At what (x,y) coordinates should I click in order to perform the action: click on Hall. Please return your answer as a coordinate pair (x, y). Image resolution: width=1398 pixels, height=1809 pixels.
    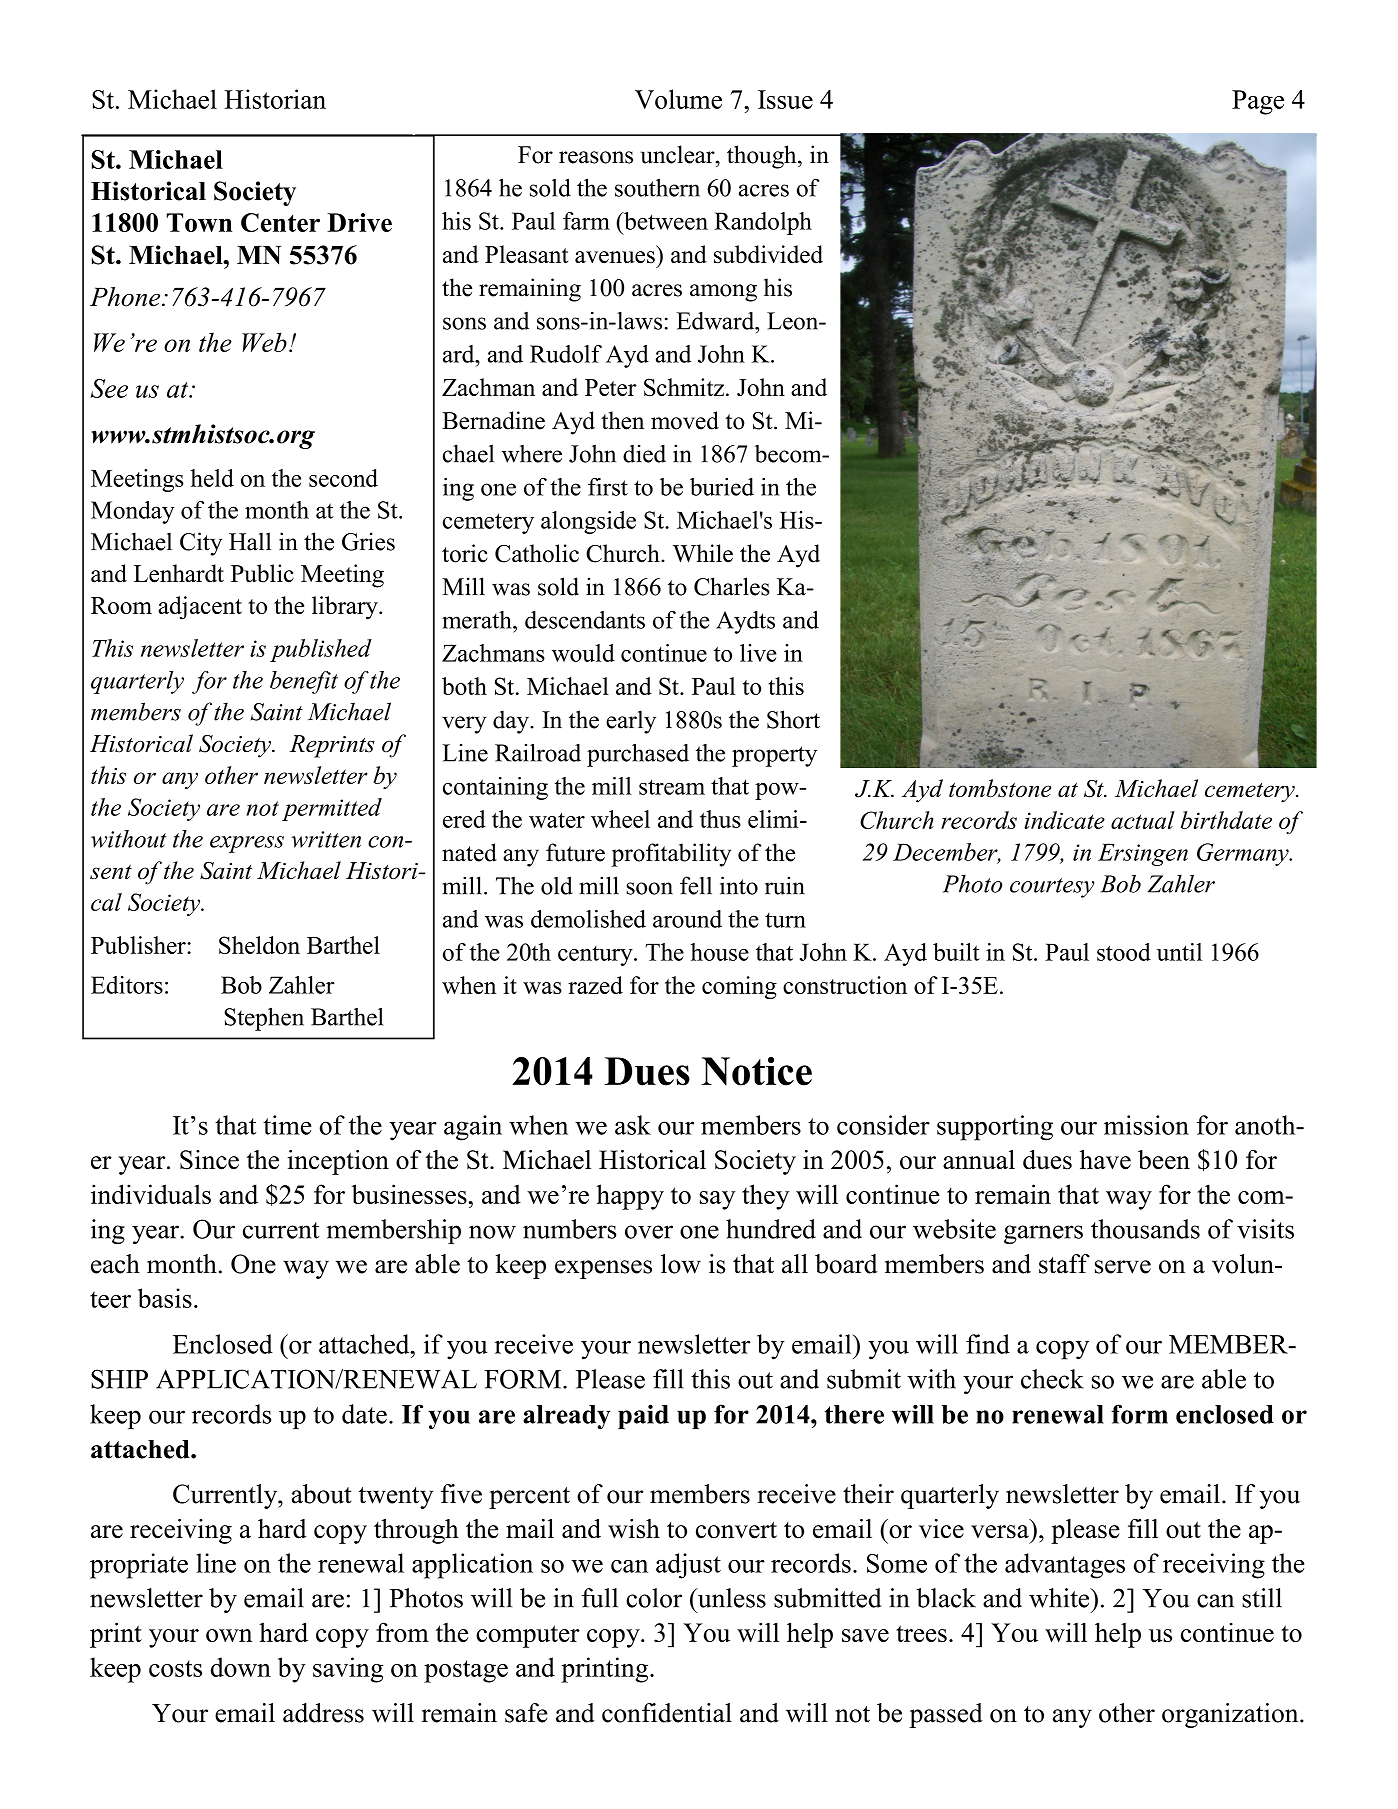
    Looking at the image, I should click on (250, 541).
